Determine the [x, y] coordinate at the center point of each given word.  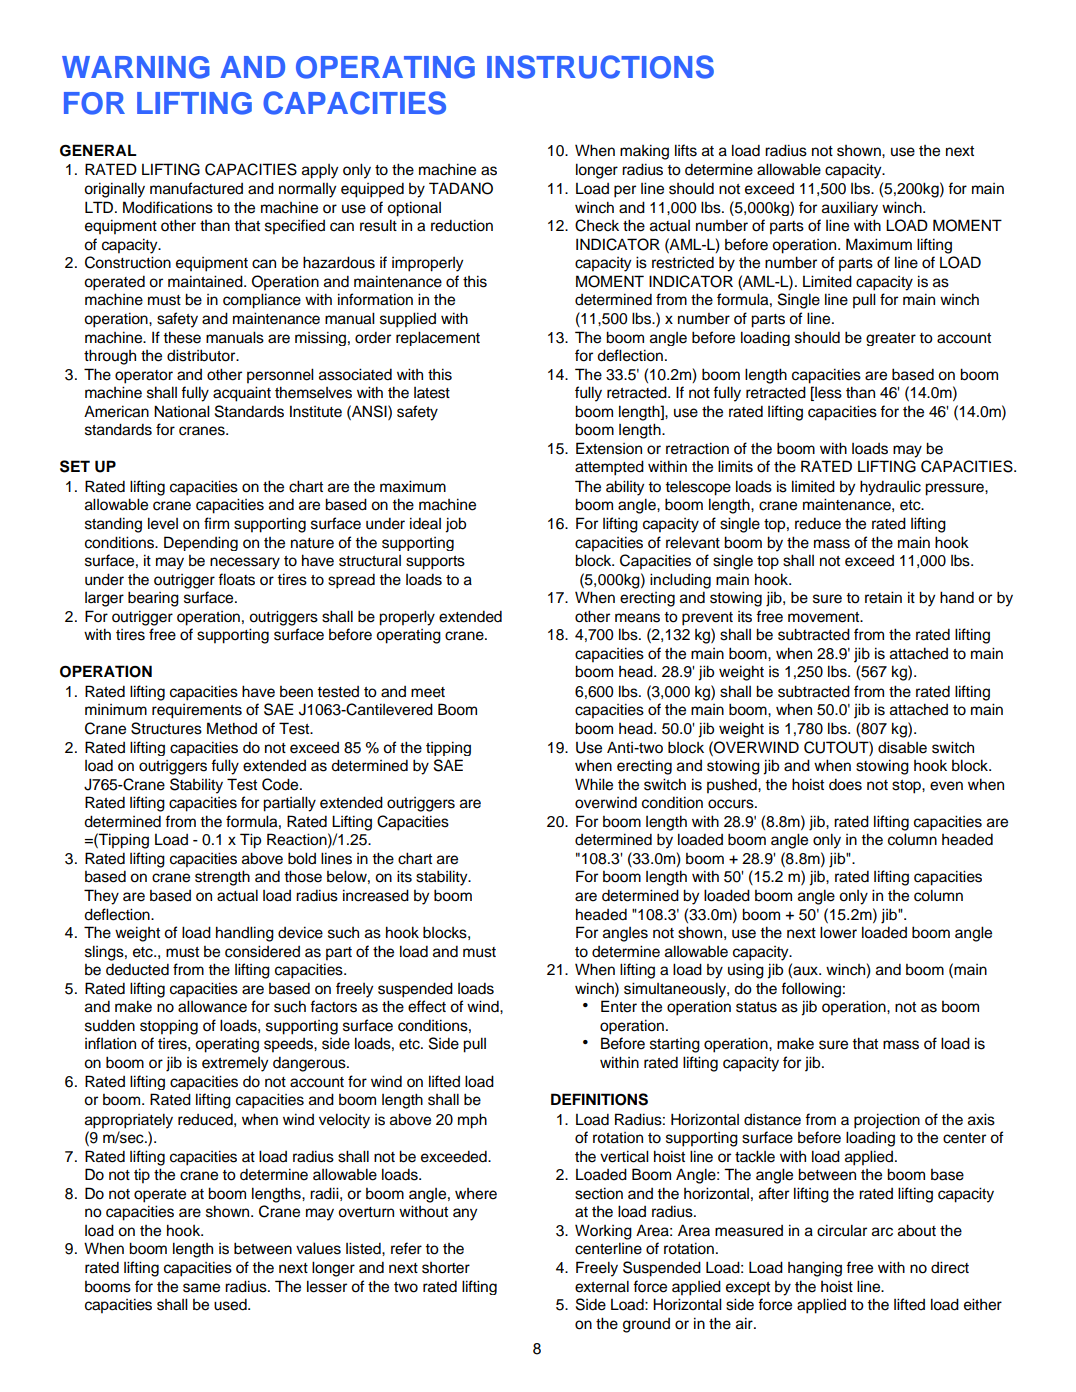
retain [883, 597]
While [594, 784]
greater [891, 339]
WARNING [136, 67]
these [182, 337]
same [201, 1288]
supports [435, 563]
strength [222, 878]
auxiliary [850, 208]
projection [887, 1121]
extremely [235, 1064]
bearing [153, 599]
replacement [438, 338]
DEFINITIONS [599, 1099]
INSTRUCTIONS [600, 67]
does [845, 784]
